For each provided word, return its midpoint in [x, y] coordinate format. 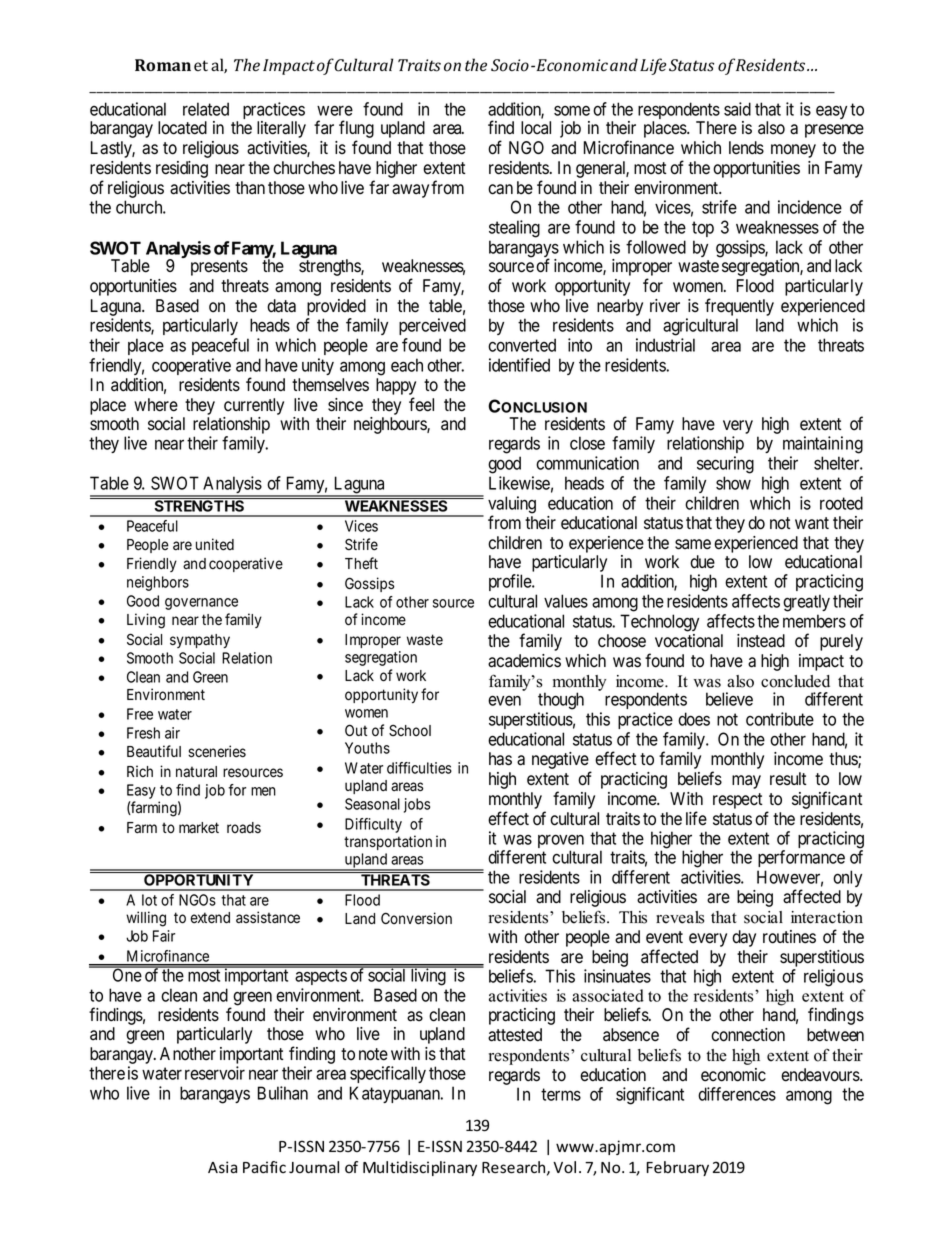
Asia [222, 1167]
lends [746, 148]
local [536, 128]
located [182, 128]
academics [524, 661]
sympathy [200, 641]
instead [761, 641]
